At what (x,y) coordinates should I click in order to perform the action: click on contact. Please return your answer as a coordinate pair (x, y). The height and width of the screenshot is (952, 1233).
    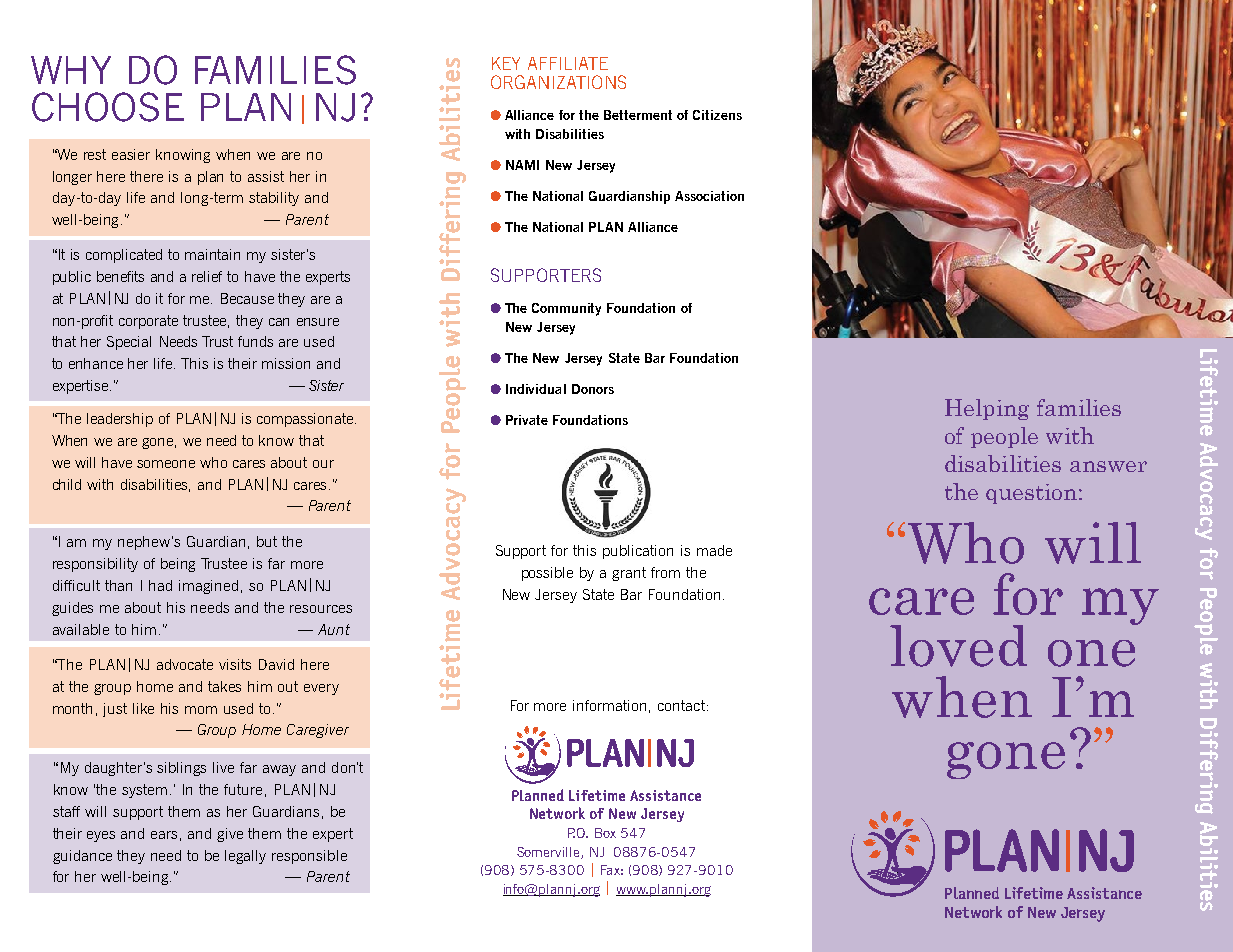
    Looking at the image, I should click on (681, 705).
